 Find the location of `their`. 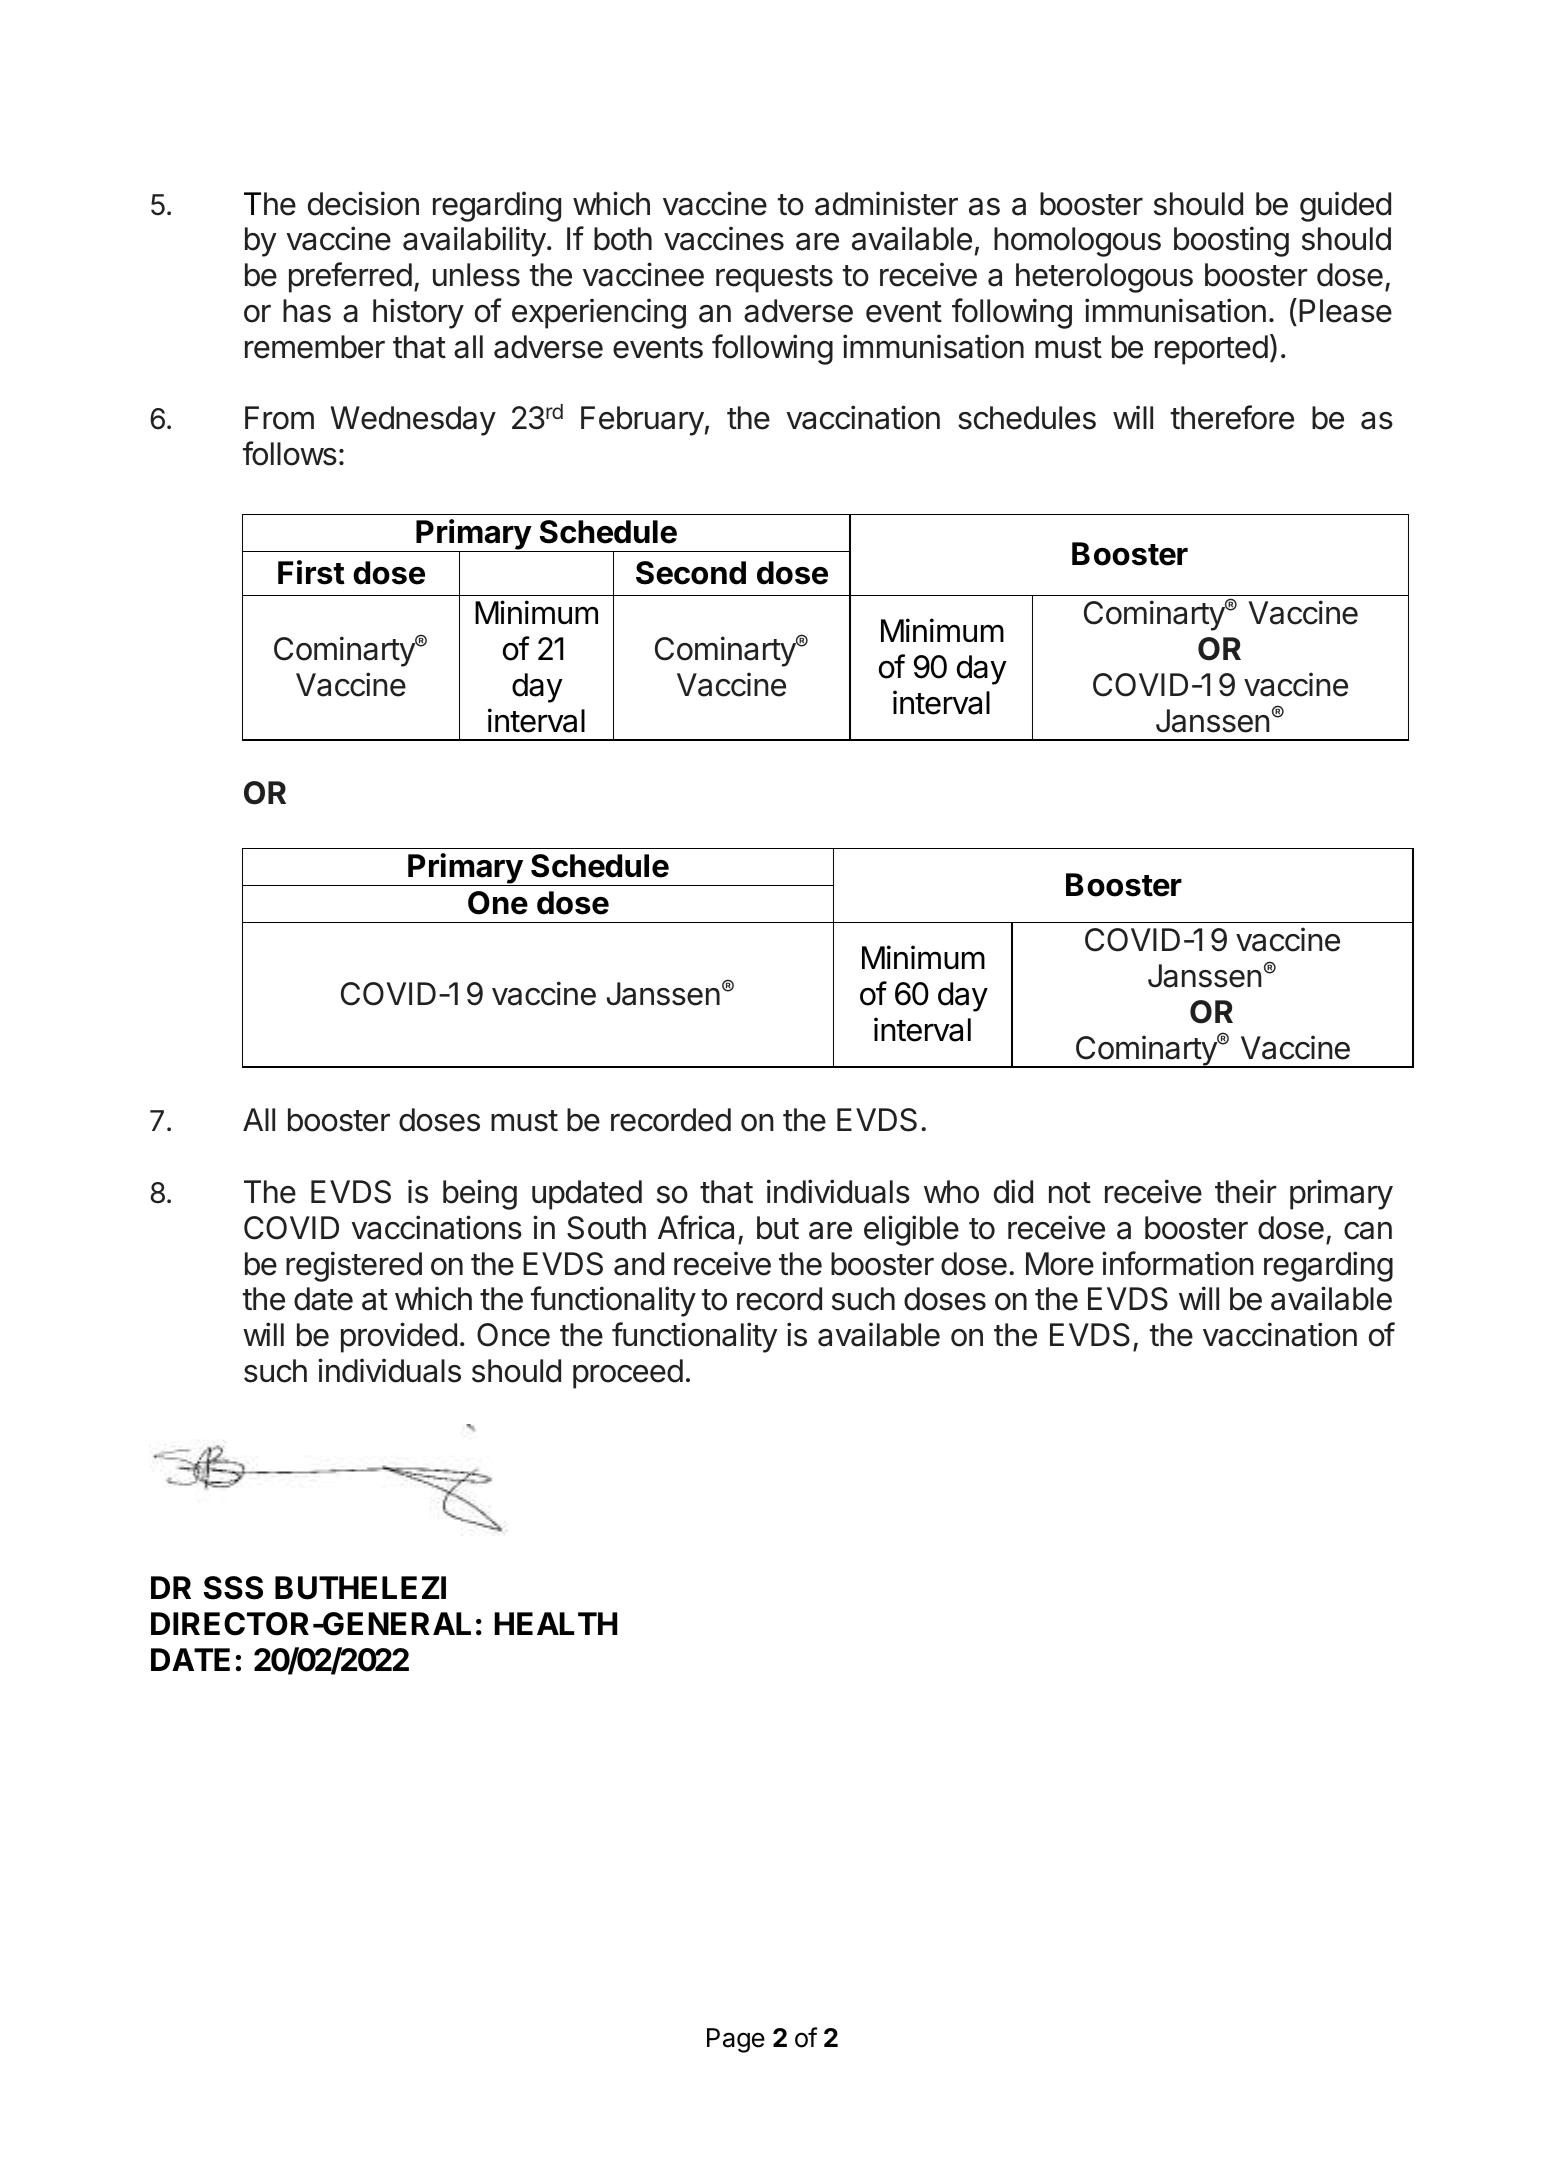

their is located at coordinates (1246, 1191).
